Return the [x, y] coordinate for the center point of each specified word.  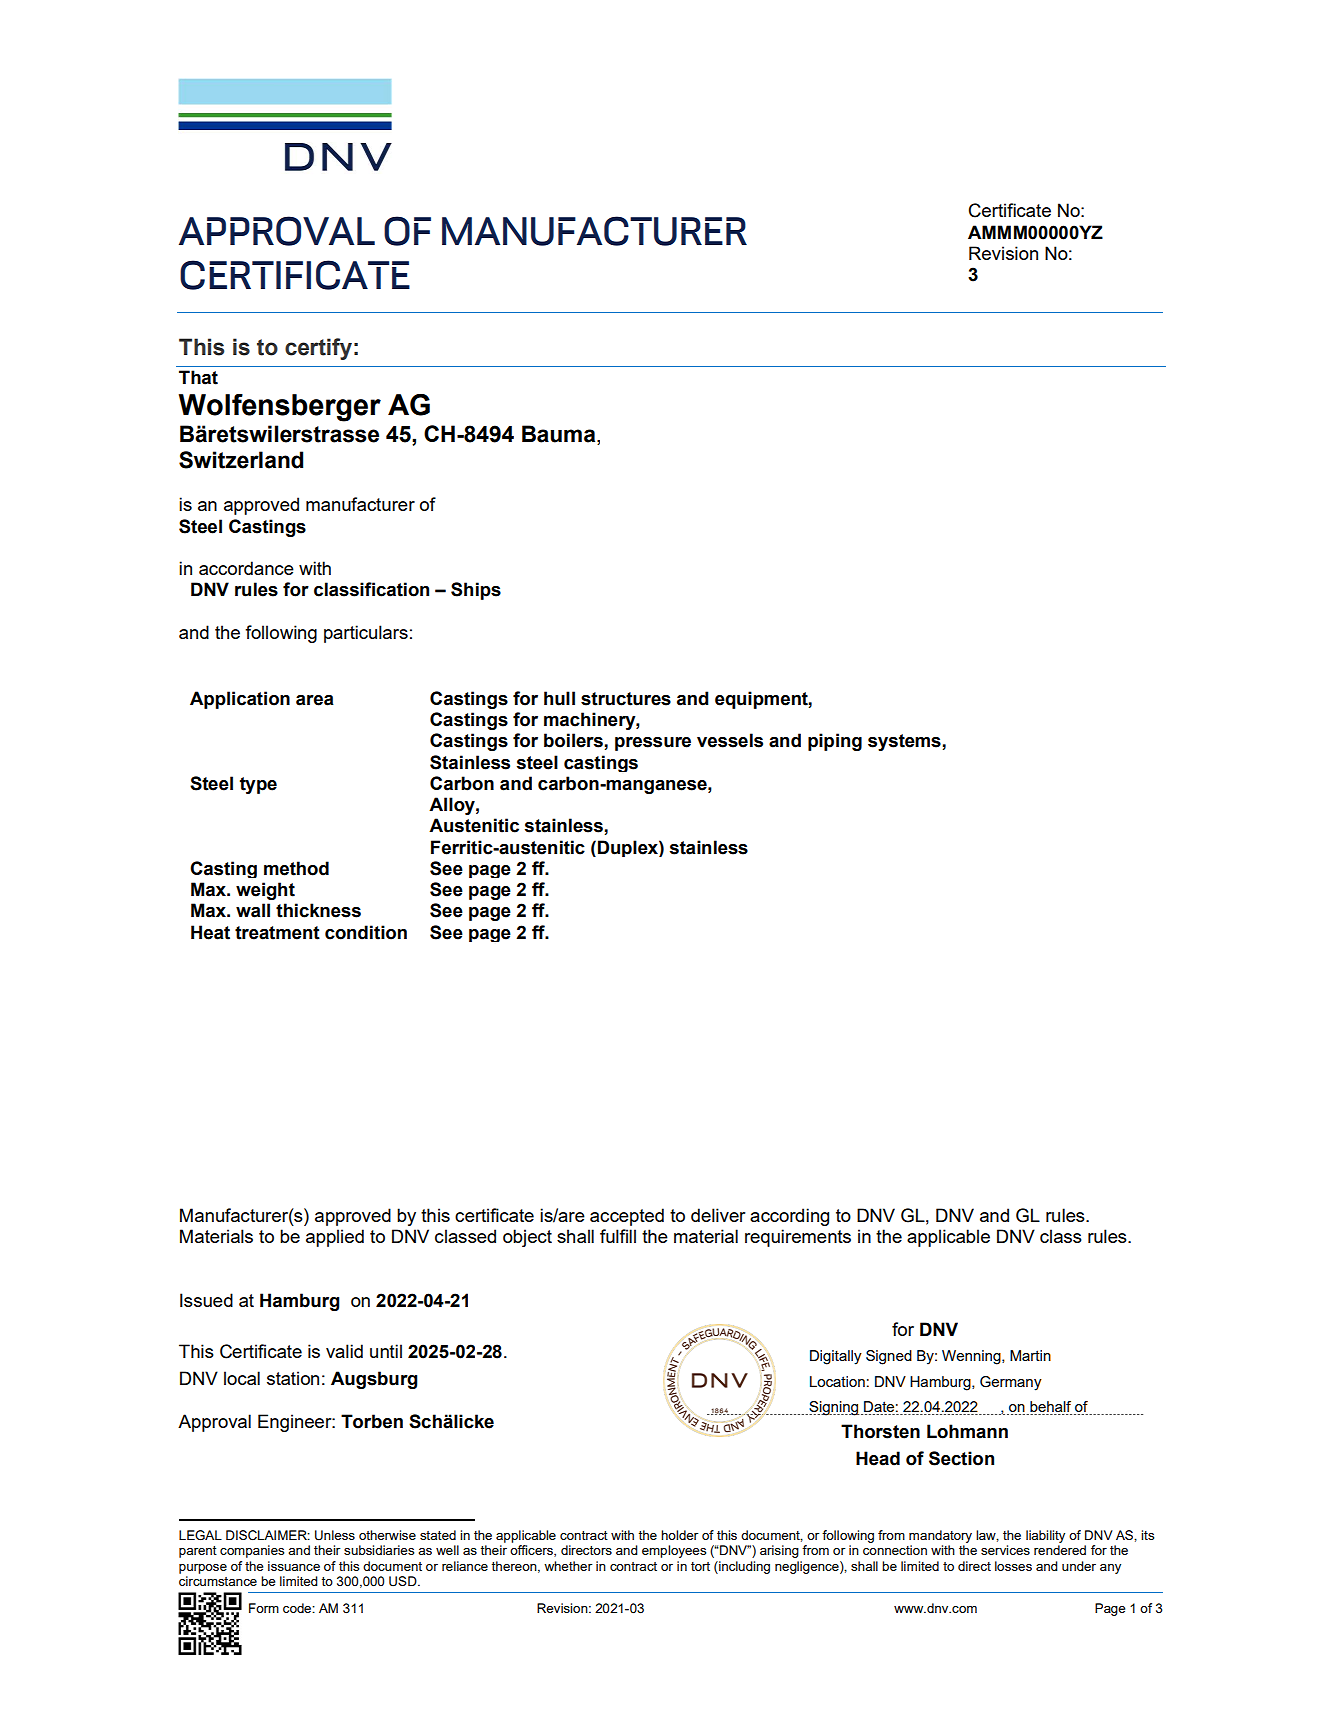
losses [1013, 1566]
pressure [653, 744]
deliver [718, 1215]
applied [335, 1238]
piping [835, 742]
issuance [294, 1566]
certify [318, 349]
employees [674, 1551]
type [258, 785]
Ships [476, 591]
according [789, 1217]
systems [905, 742]
